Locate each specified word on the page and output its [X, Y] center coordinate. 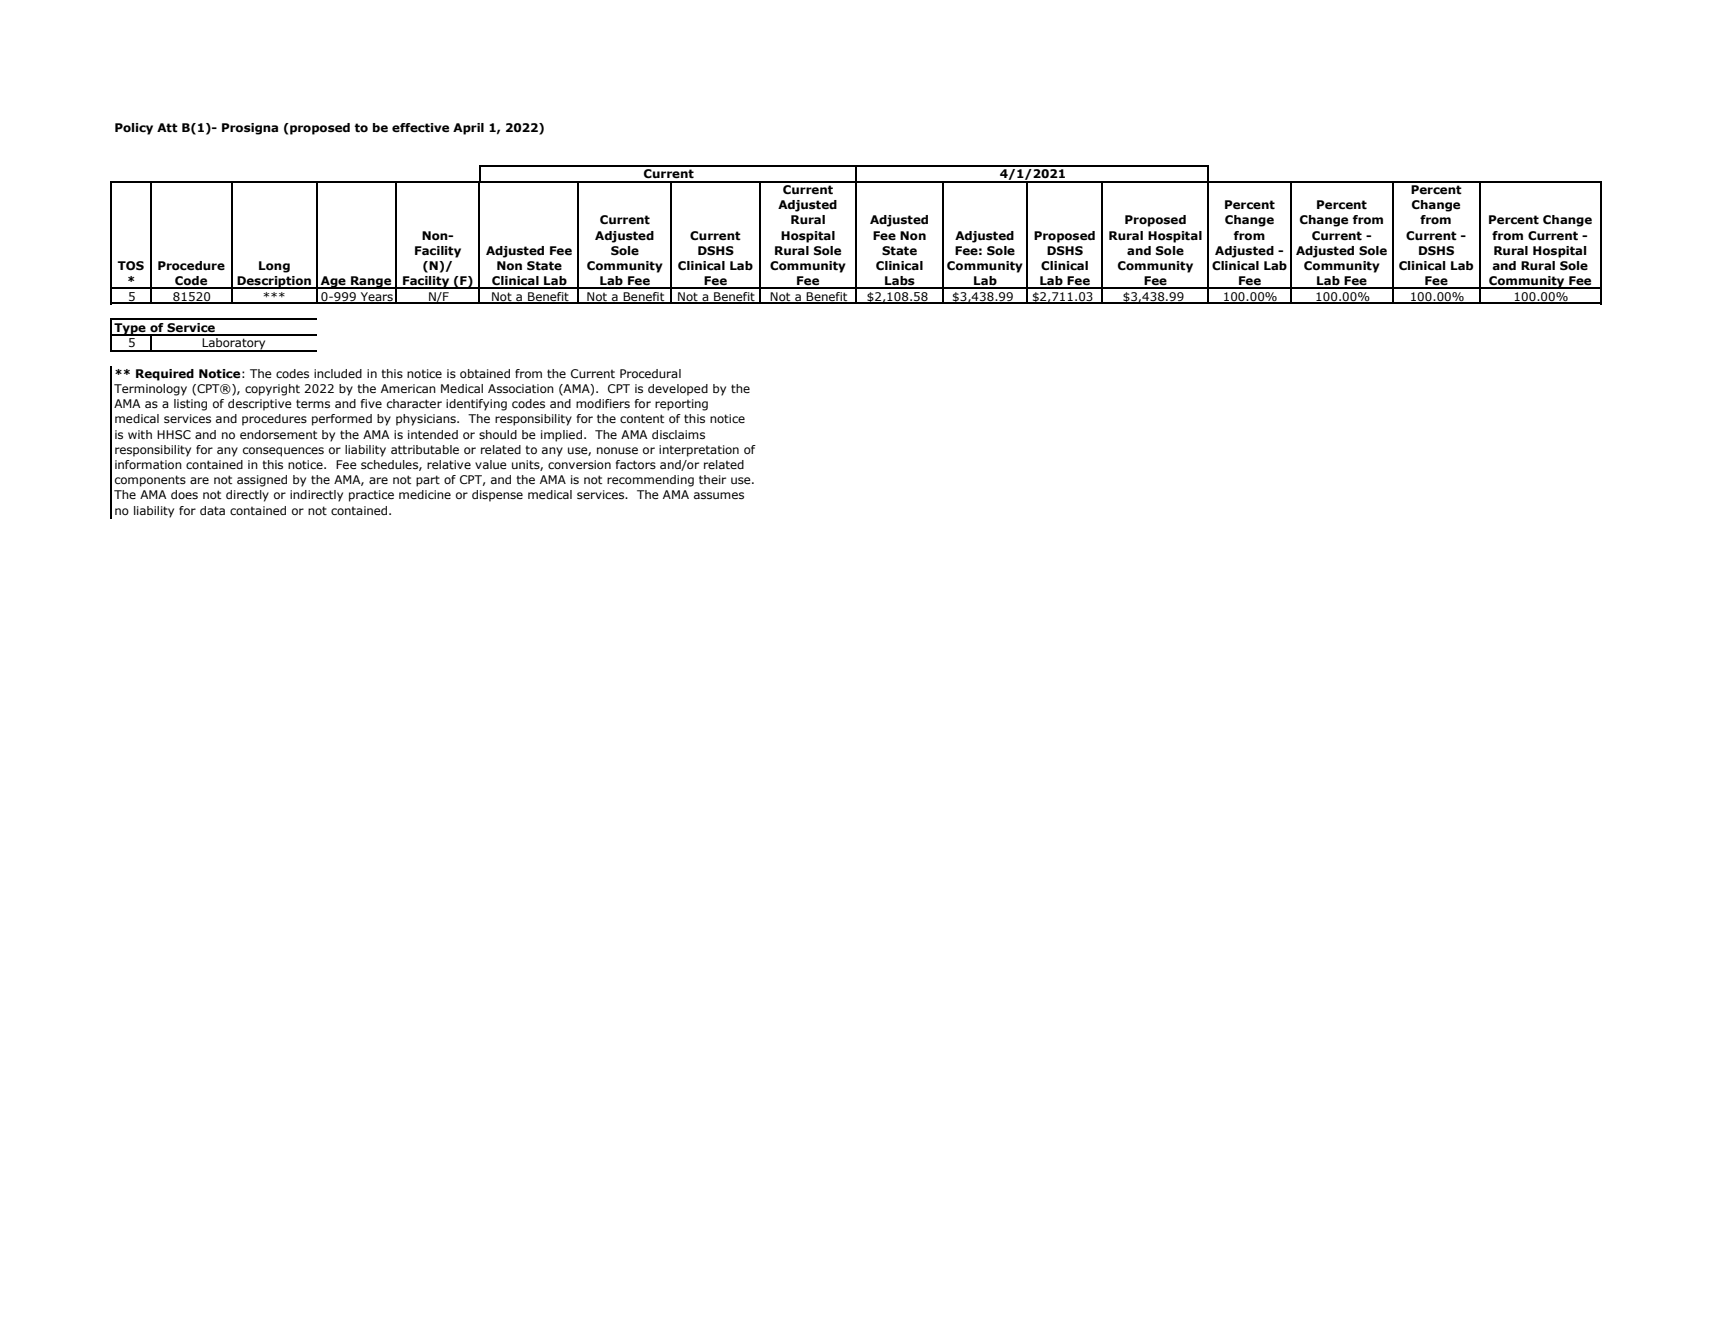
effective [420, 128]
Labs [900, 282]
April [468, 129]
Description [274, 282]
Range [371, 282]
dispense [497, 496]
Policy [134, 129]
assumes [719, 495]
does [184, 494]
